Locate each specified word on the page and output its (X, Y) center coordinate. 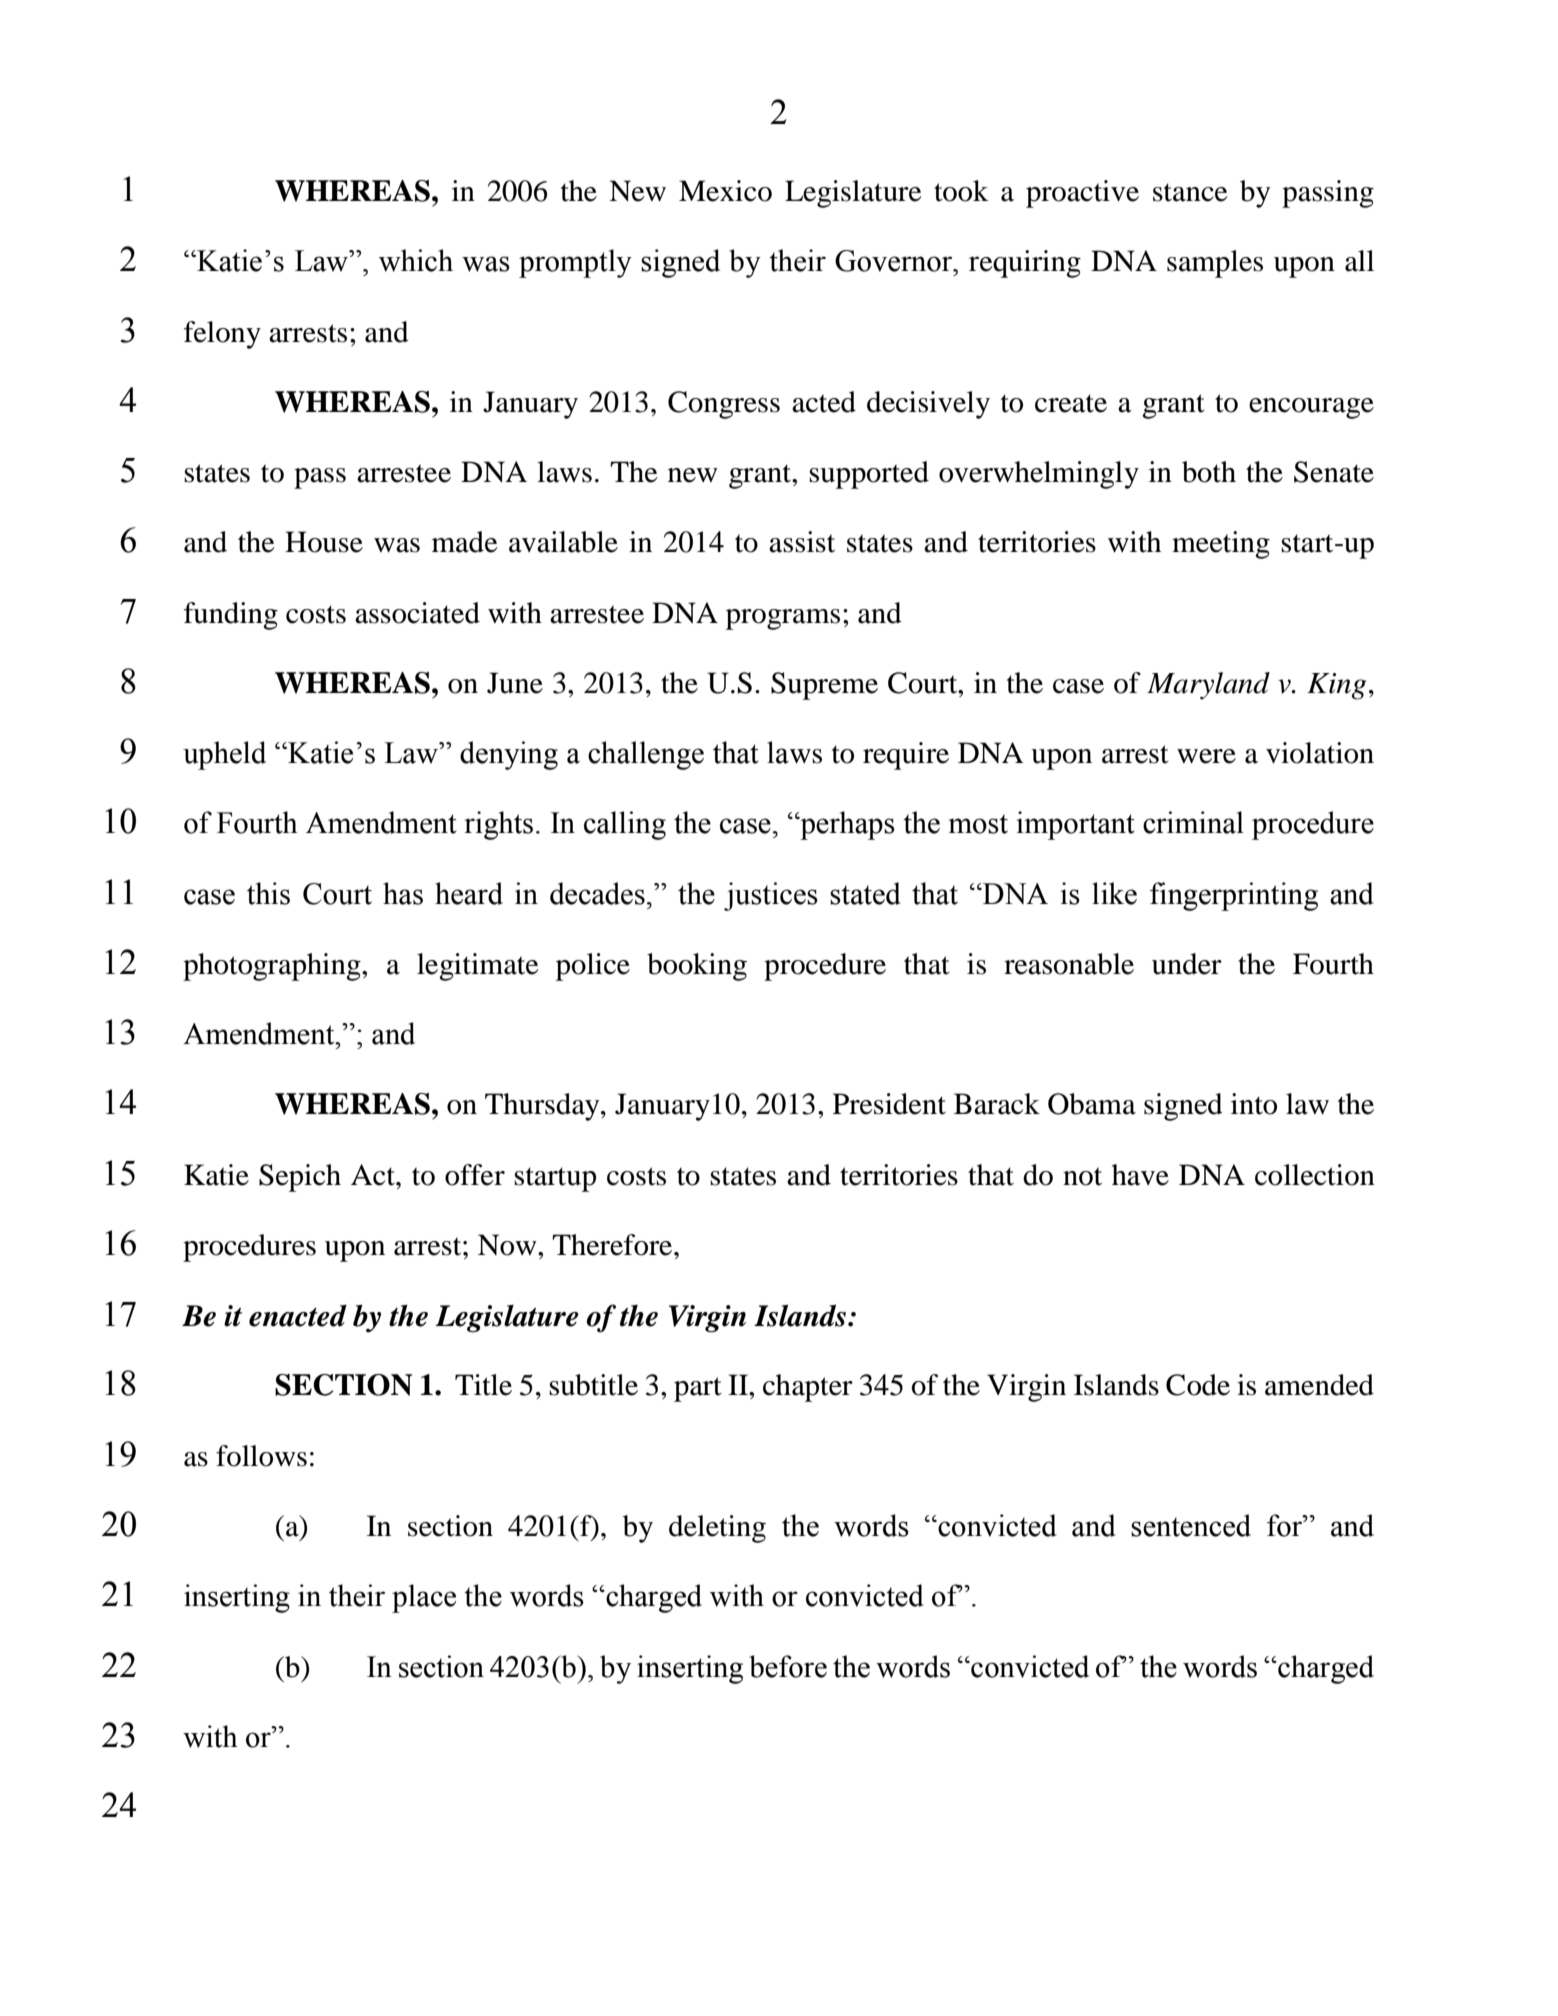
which (416, 260)
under (1187, 964)
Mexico (725, 191)
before (788, 1666)
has (403, 893)
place (424, 1598)
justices (771, 896)
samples (1215, 264)
